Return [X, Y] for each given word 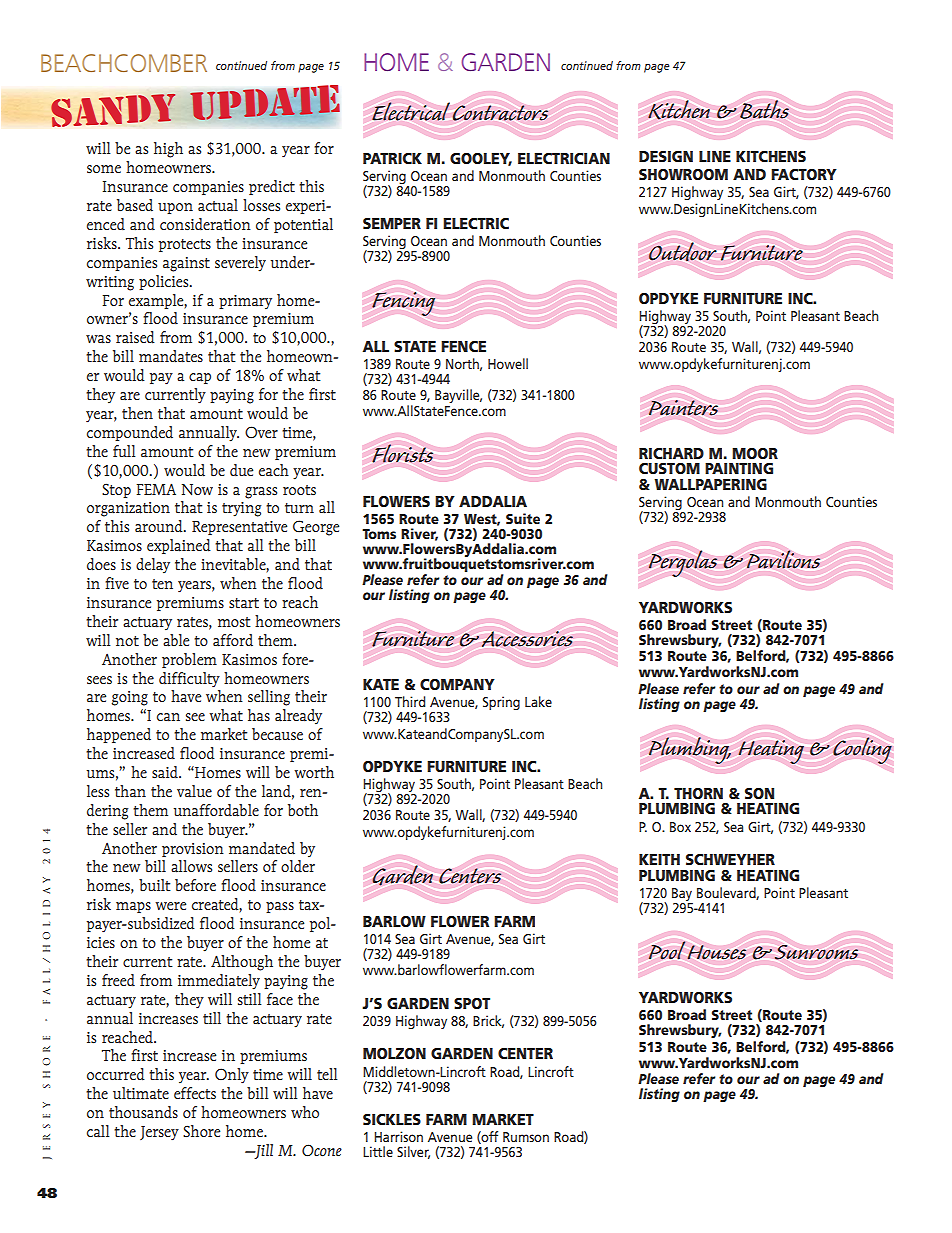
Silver [413, 1152]
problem [189, 660]
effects [195, 1093]
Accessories [527, 639]
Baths [764, 109]
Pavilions [783, 559]
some [104, 169]
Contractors [500, 113]
